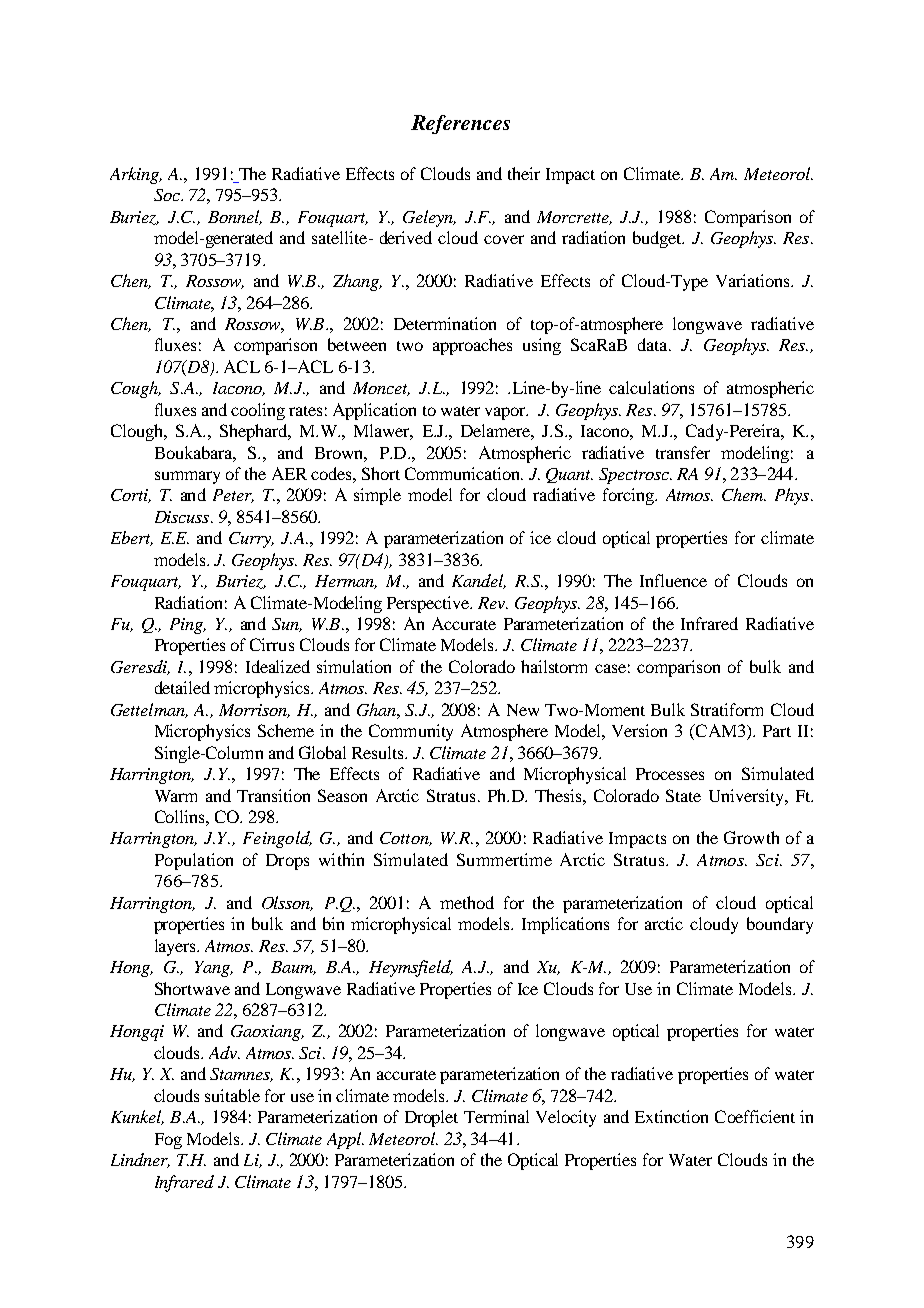 This image has height=1308, width=924. I want to click on cooling, so click(258, 411).
